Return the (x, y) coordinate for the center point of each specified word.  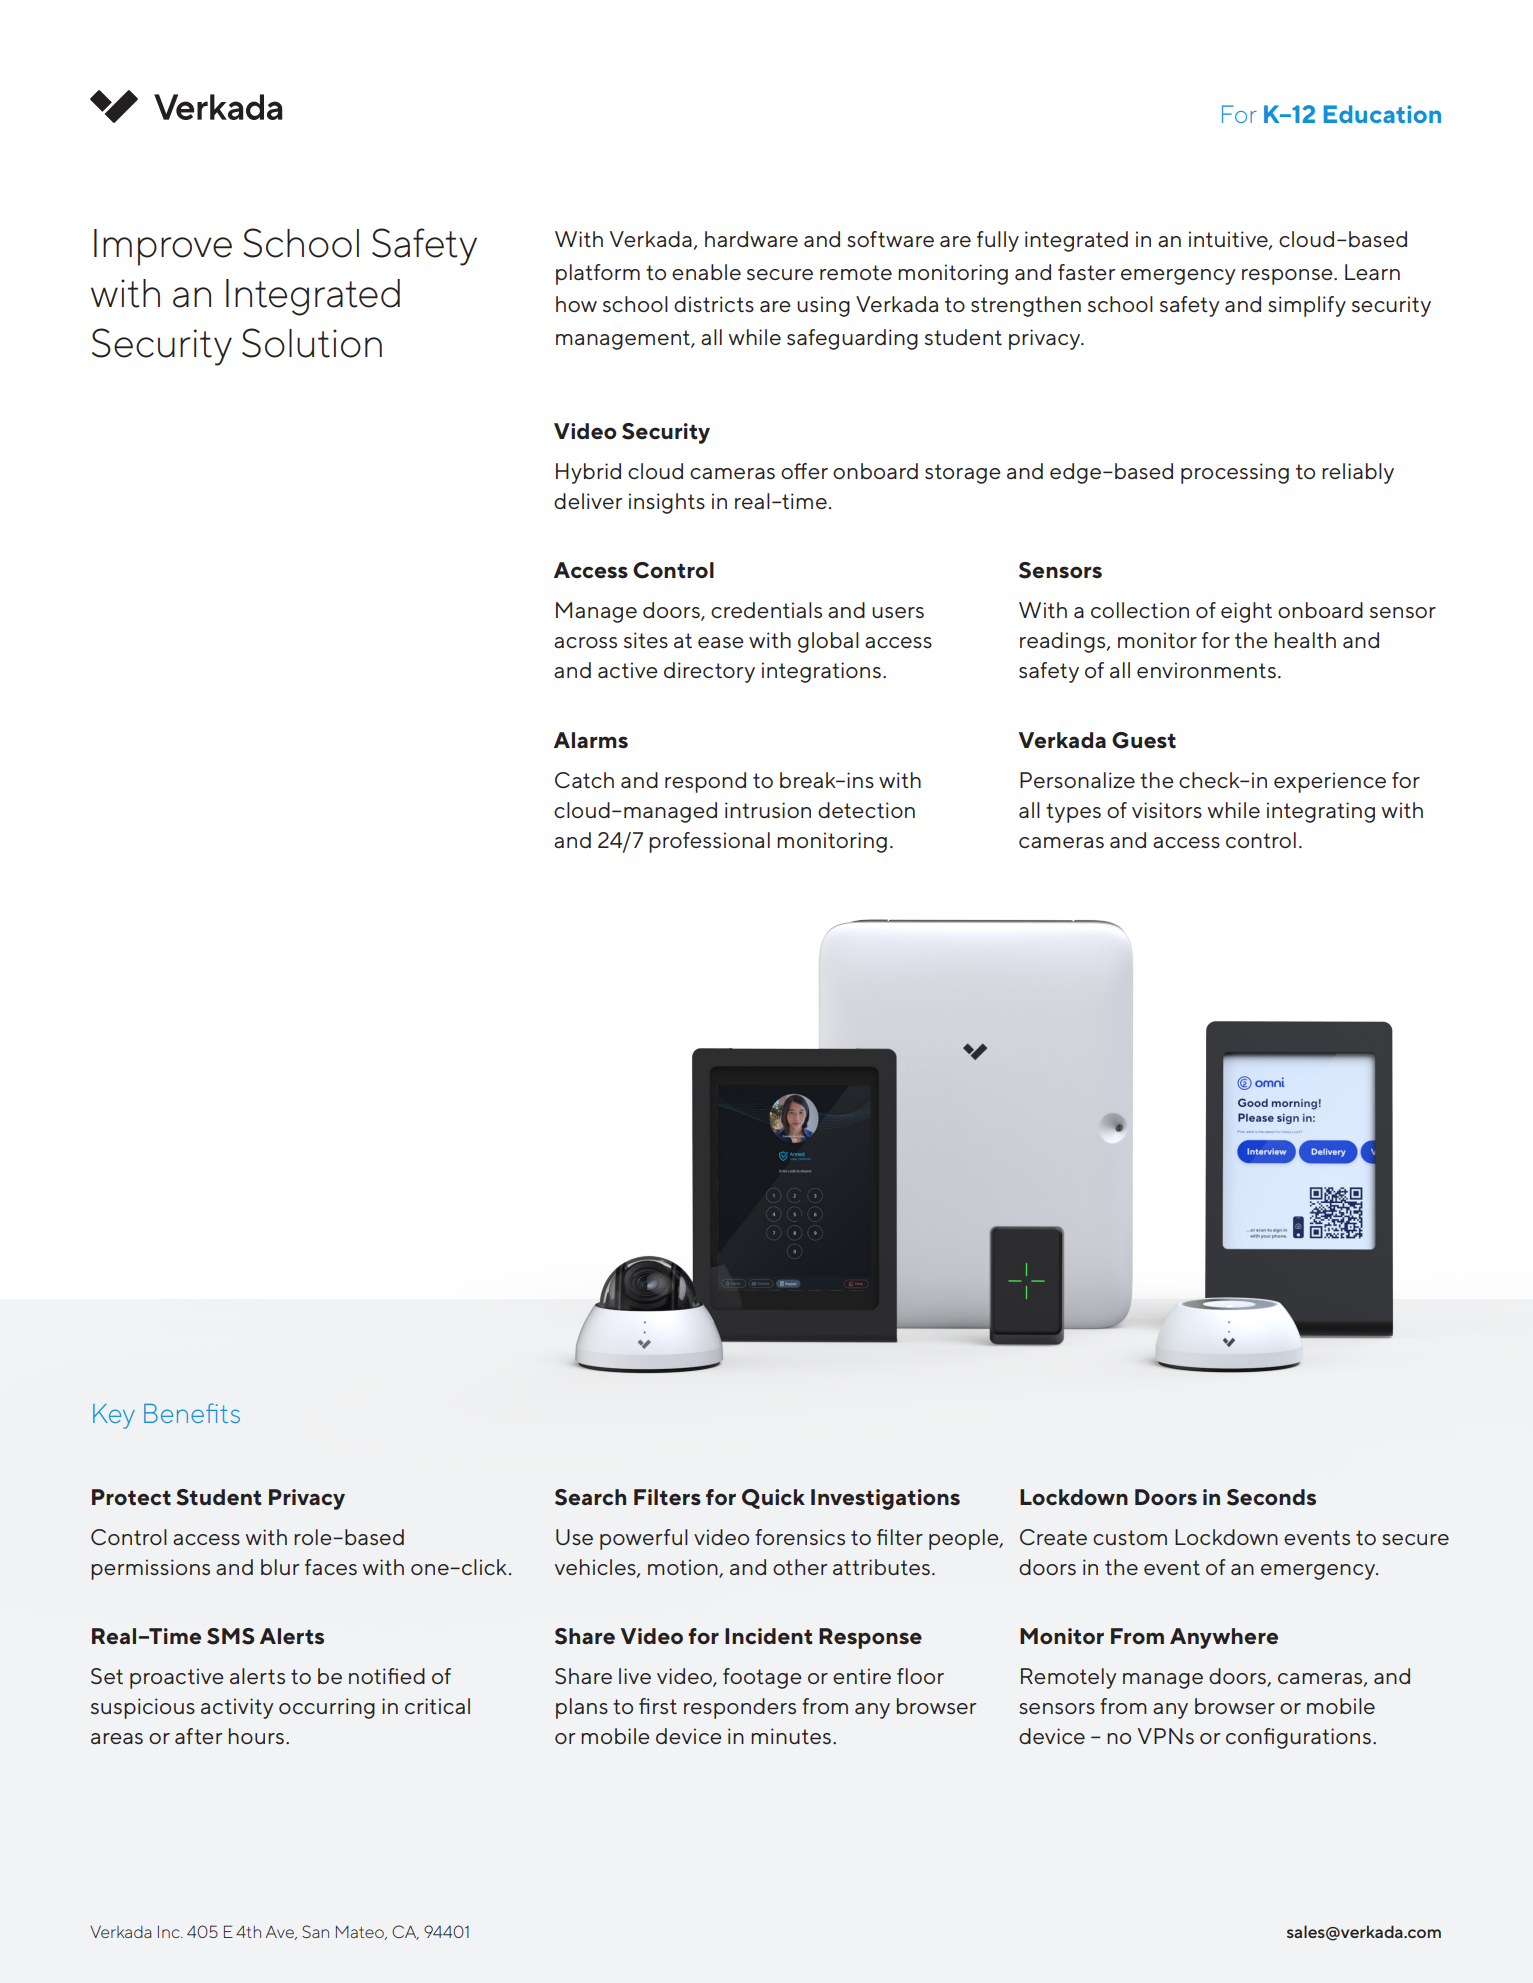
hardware (751, 239)
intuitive (1229, 240)
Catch (584, 780)
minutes (791, 1736)
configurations (1298, 1738)
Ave (281, 1933)
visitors (1167, 810)
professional (709, 842)
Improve (163, 247)
